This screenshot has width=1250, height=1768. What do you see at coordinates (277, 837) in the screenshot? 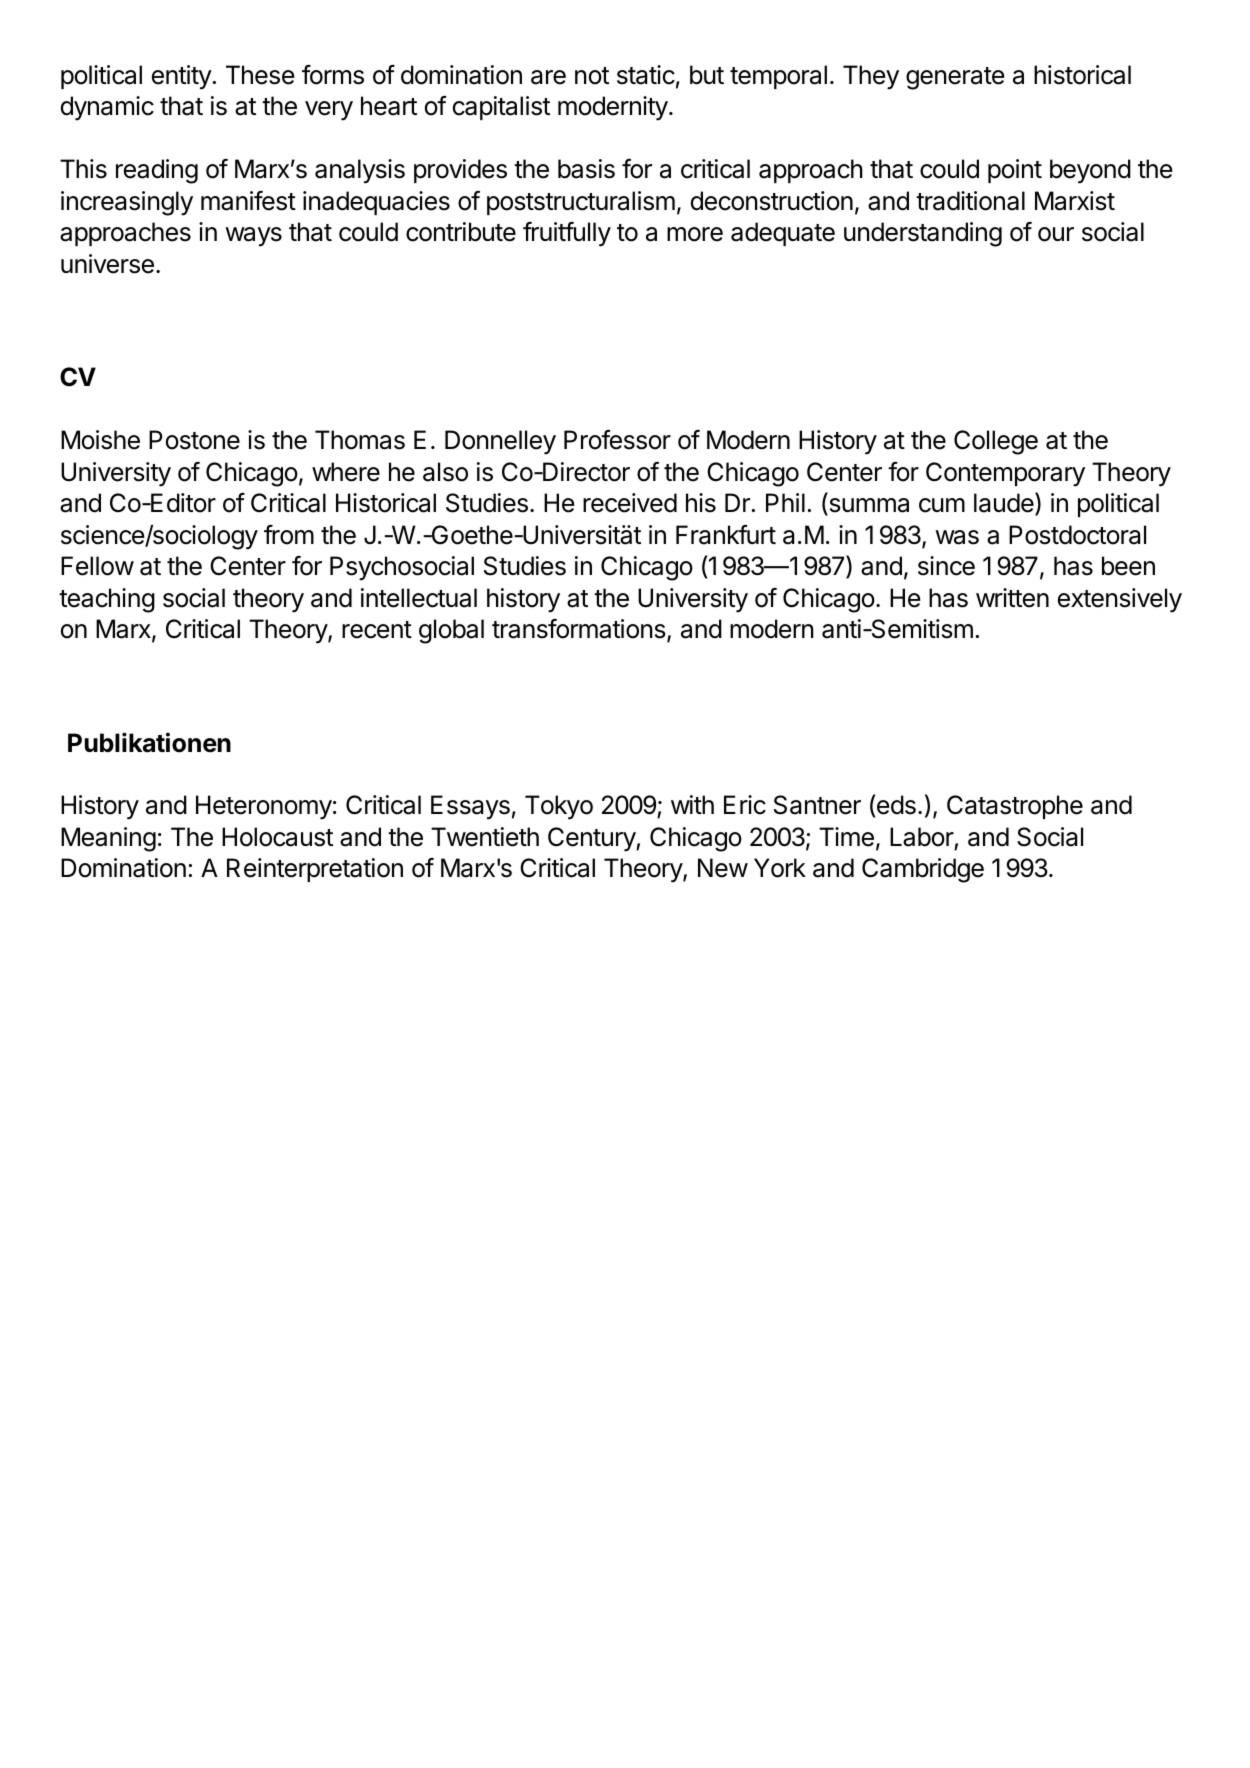
I see `Holocaust` at bounding box center [277, 837].
